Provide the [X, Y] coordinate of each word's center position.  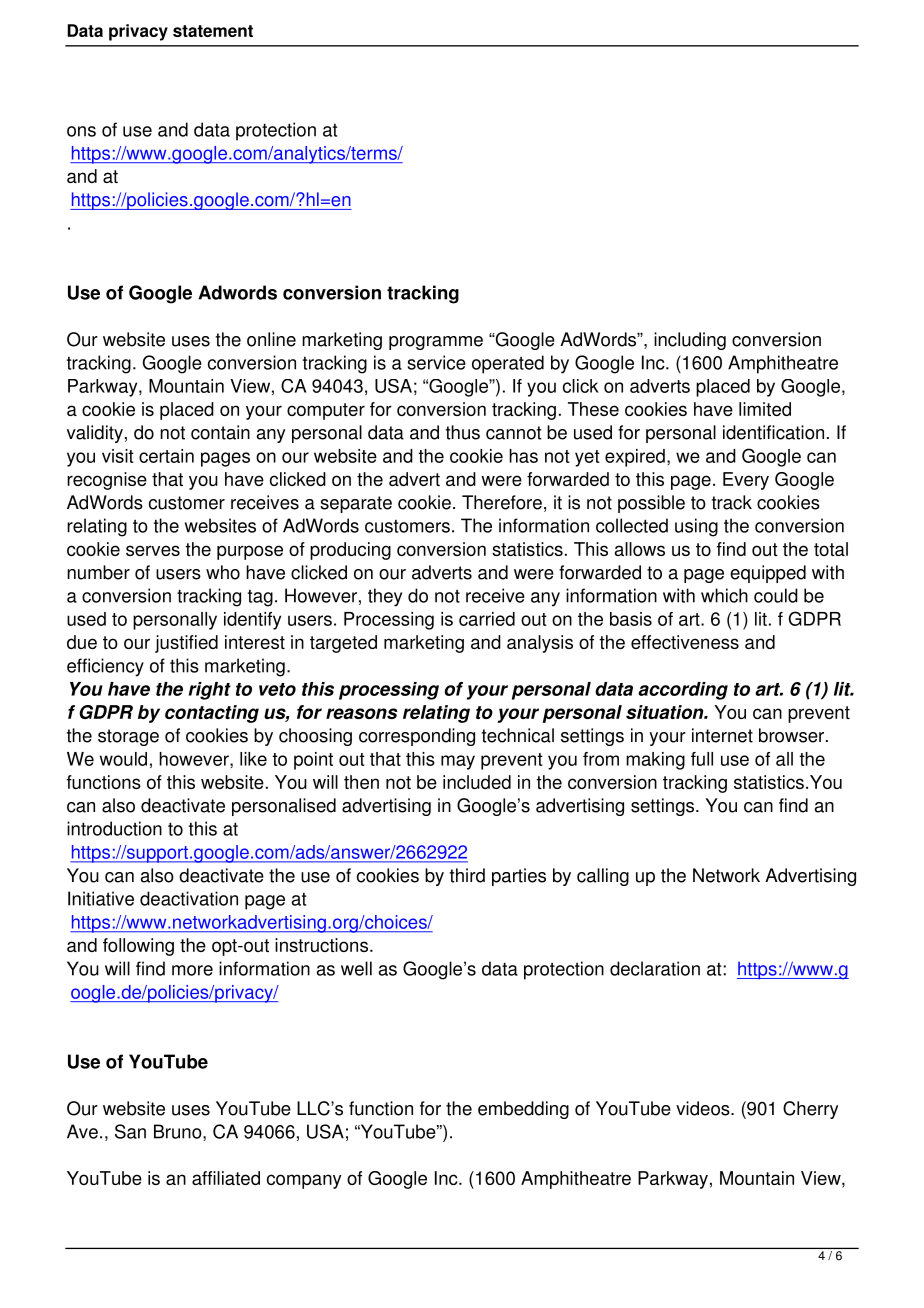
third [467, 875]
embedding [523, 1110]
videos [704, 1108]
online [271, 339]
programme [436, 343]
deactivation [189, 898]
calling [603, 877]
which [724, 595]
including [690, 341]
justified [186, 644]
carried [487, 619]
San [130, 1131]
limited [765, 409]
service [436, 362]
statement [213, 31]
